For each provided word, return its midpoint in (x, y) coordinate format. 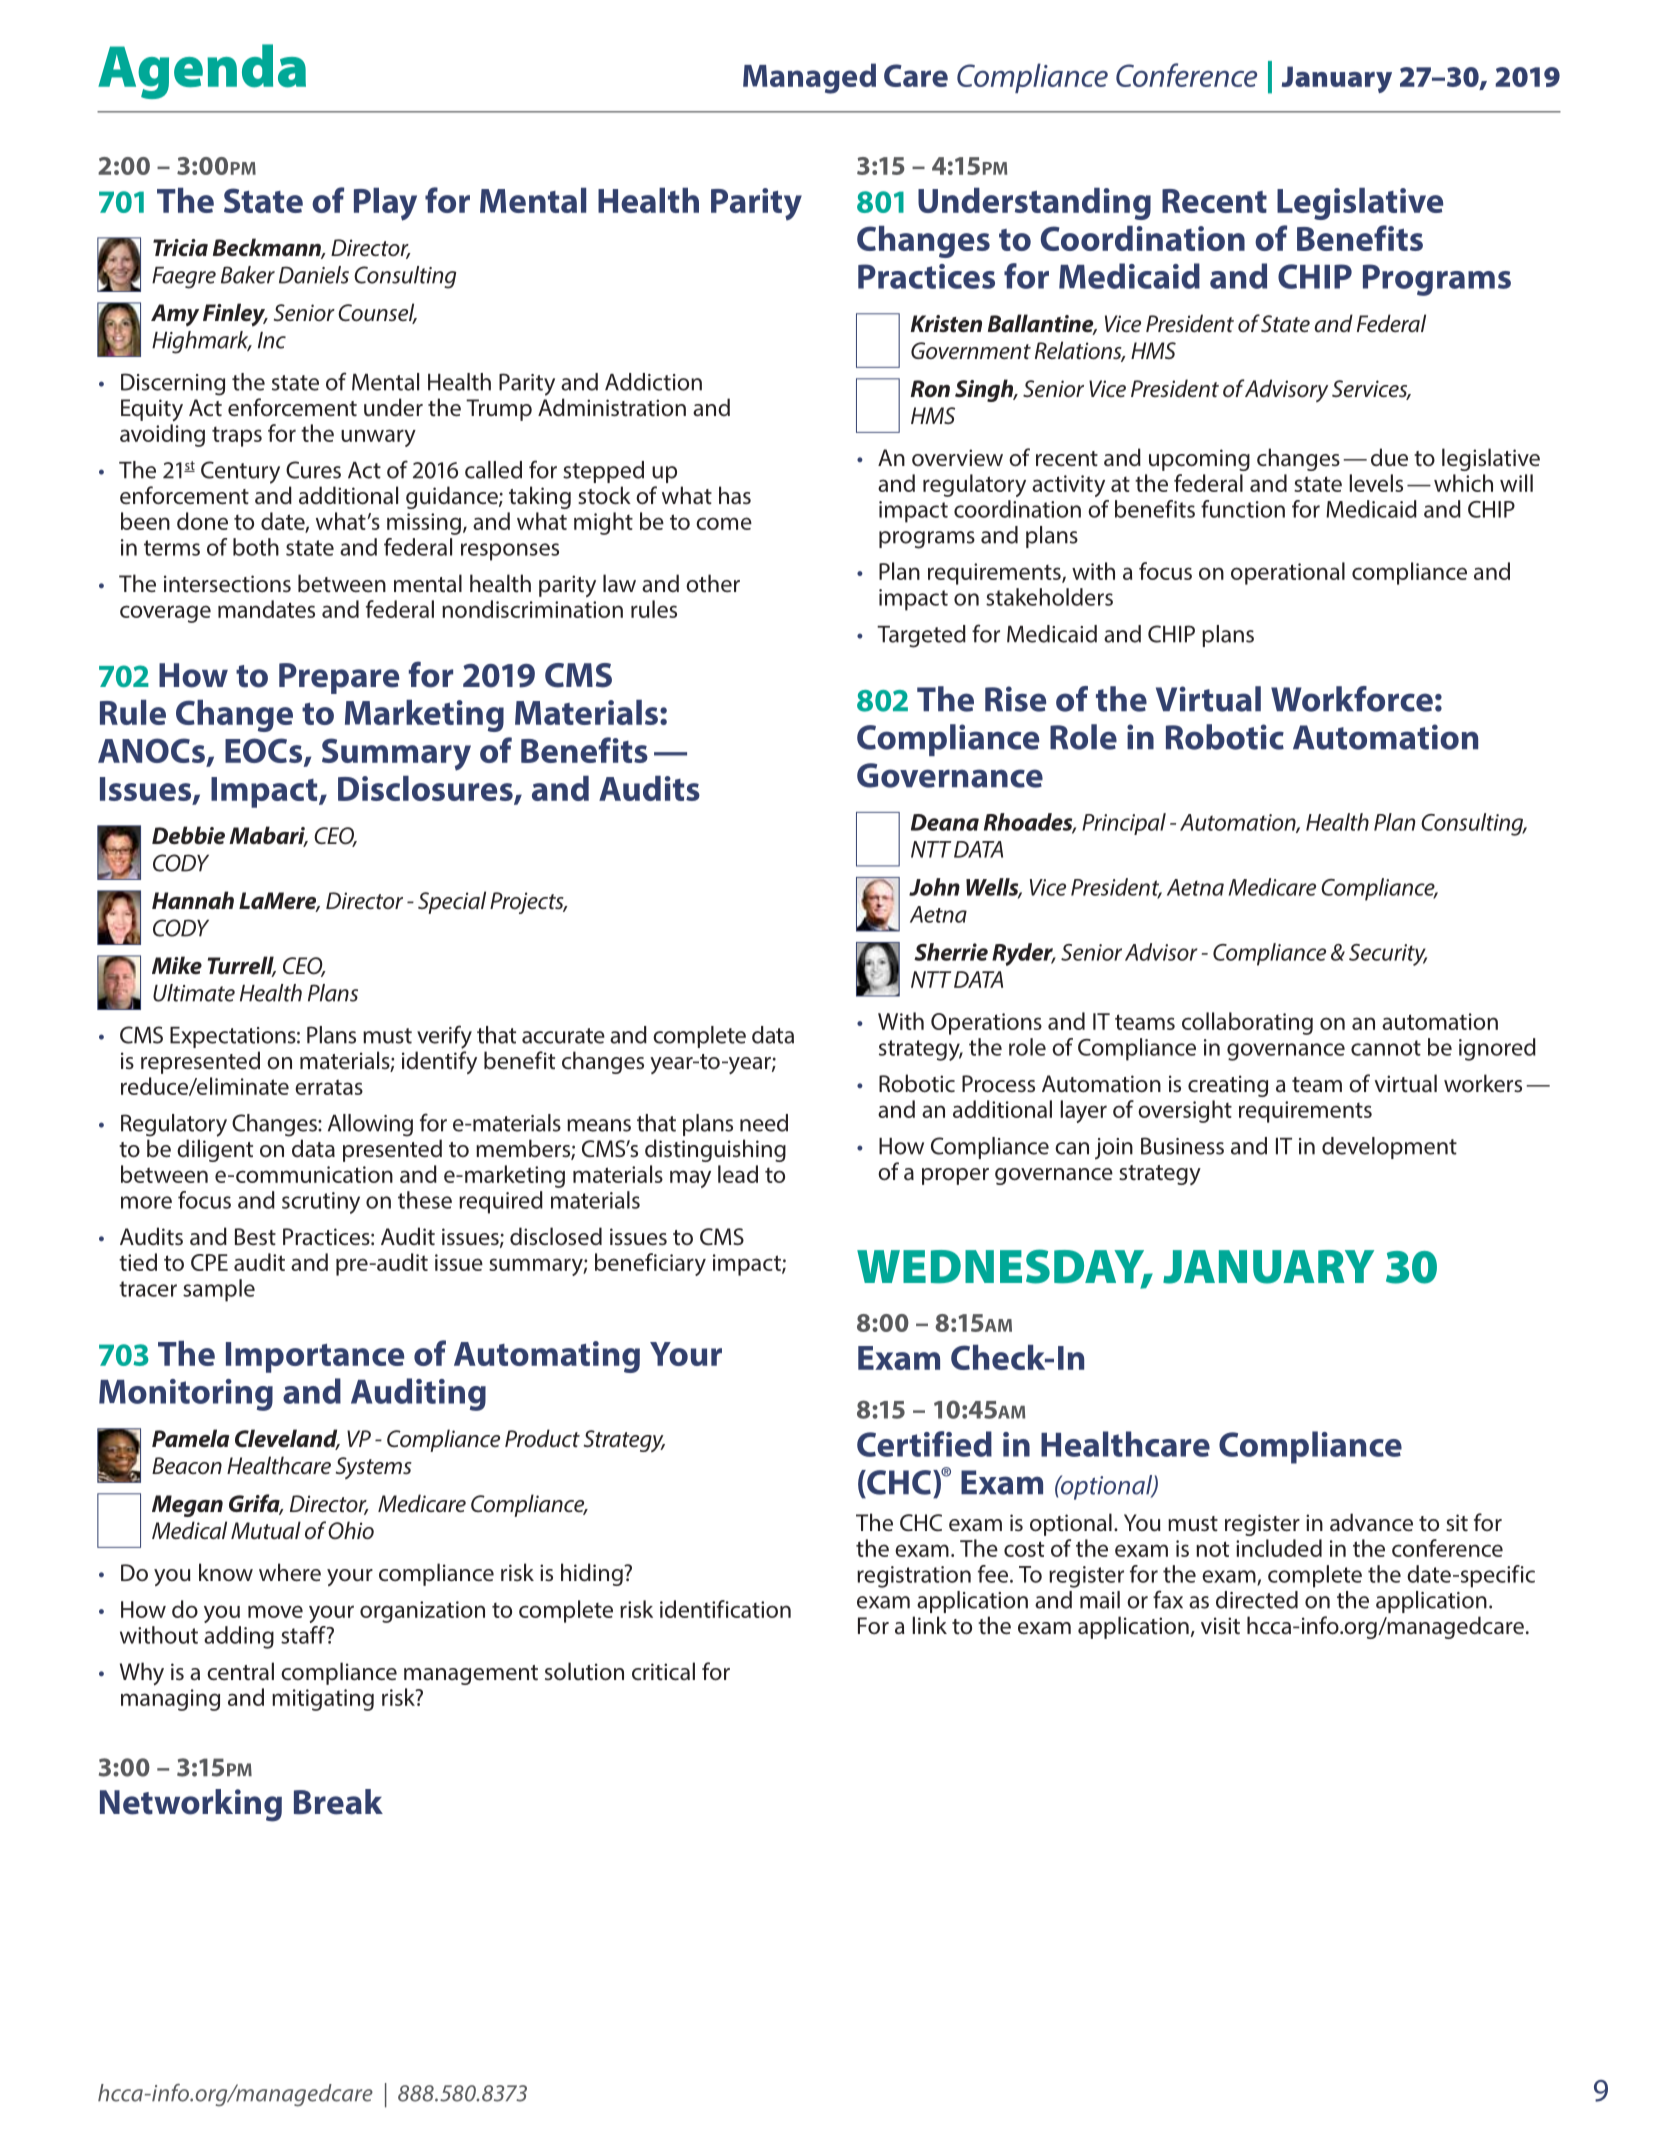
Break (338, 1802)
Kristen (946, 324)
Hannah (193, 900)
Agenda (202, 71)
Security (1388, 955)
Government (971, 351)
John (934, 887)
